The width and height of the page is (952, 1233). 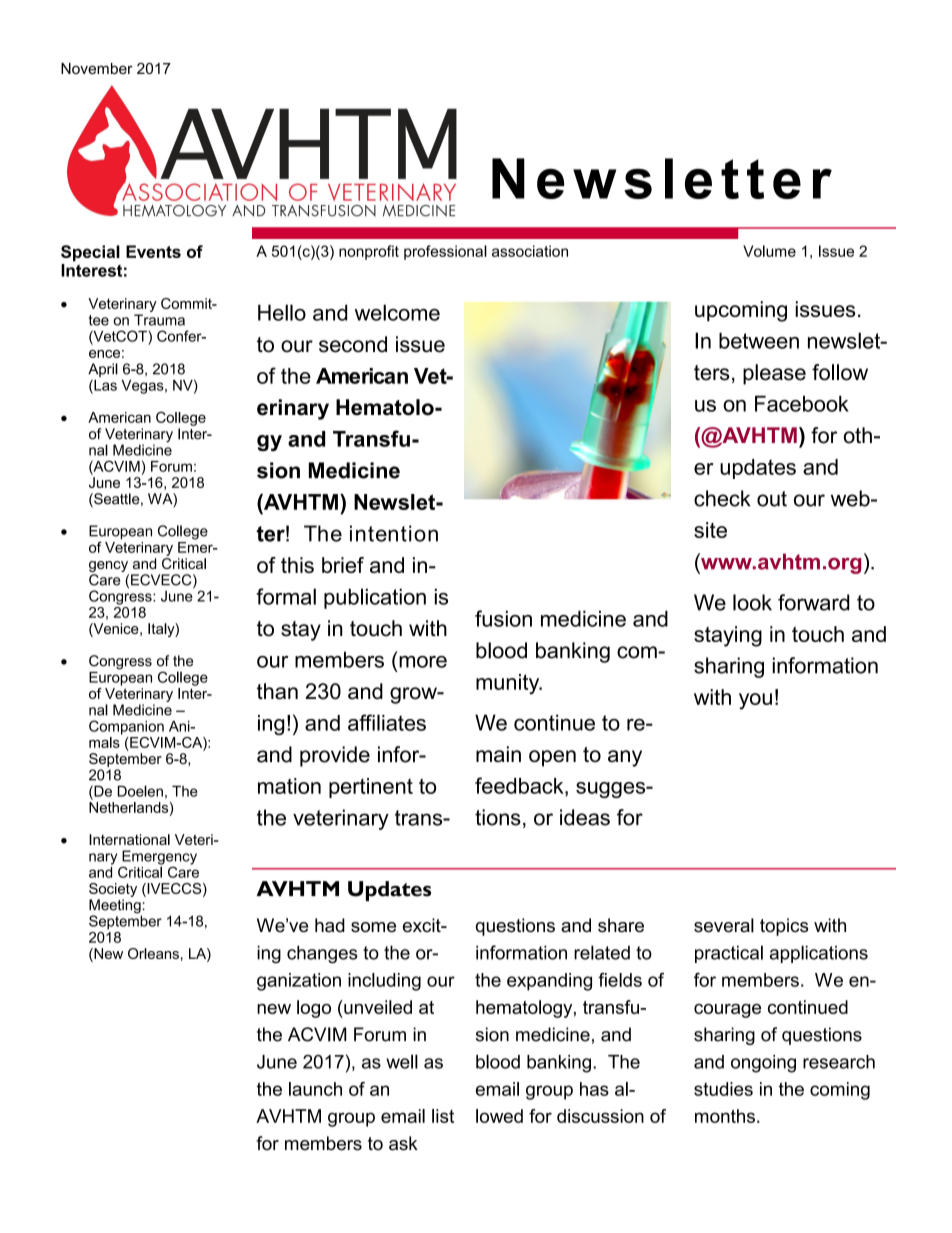 I want to click on Volume, so click(x=769, y=251).
